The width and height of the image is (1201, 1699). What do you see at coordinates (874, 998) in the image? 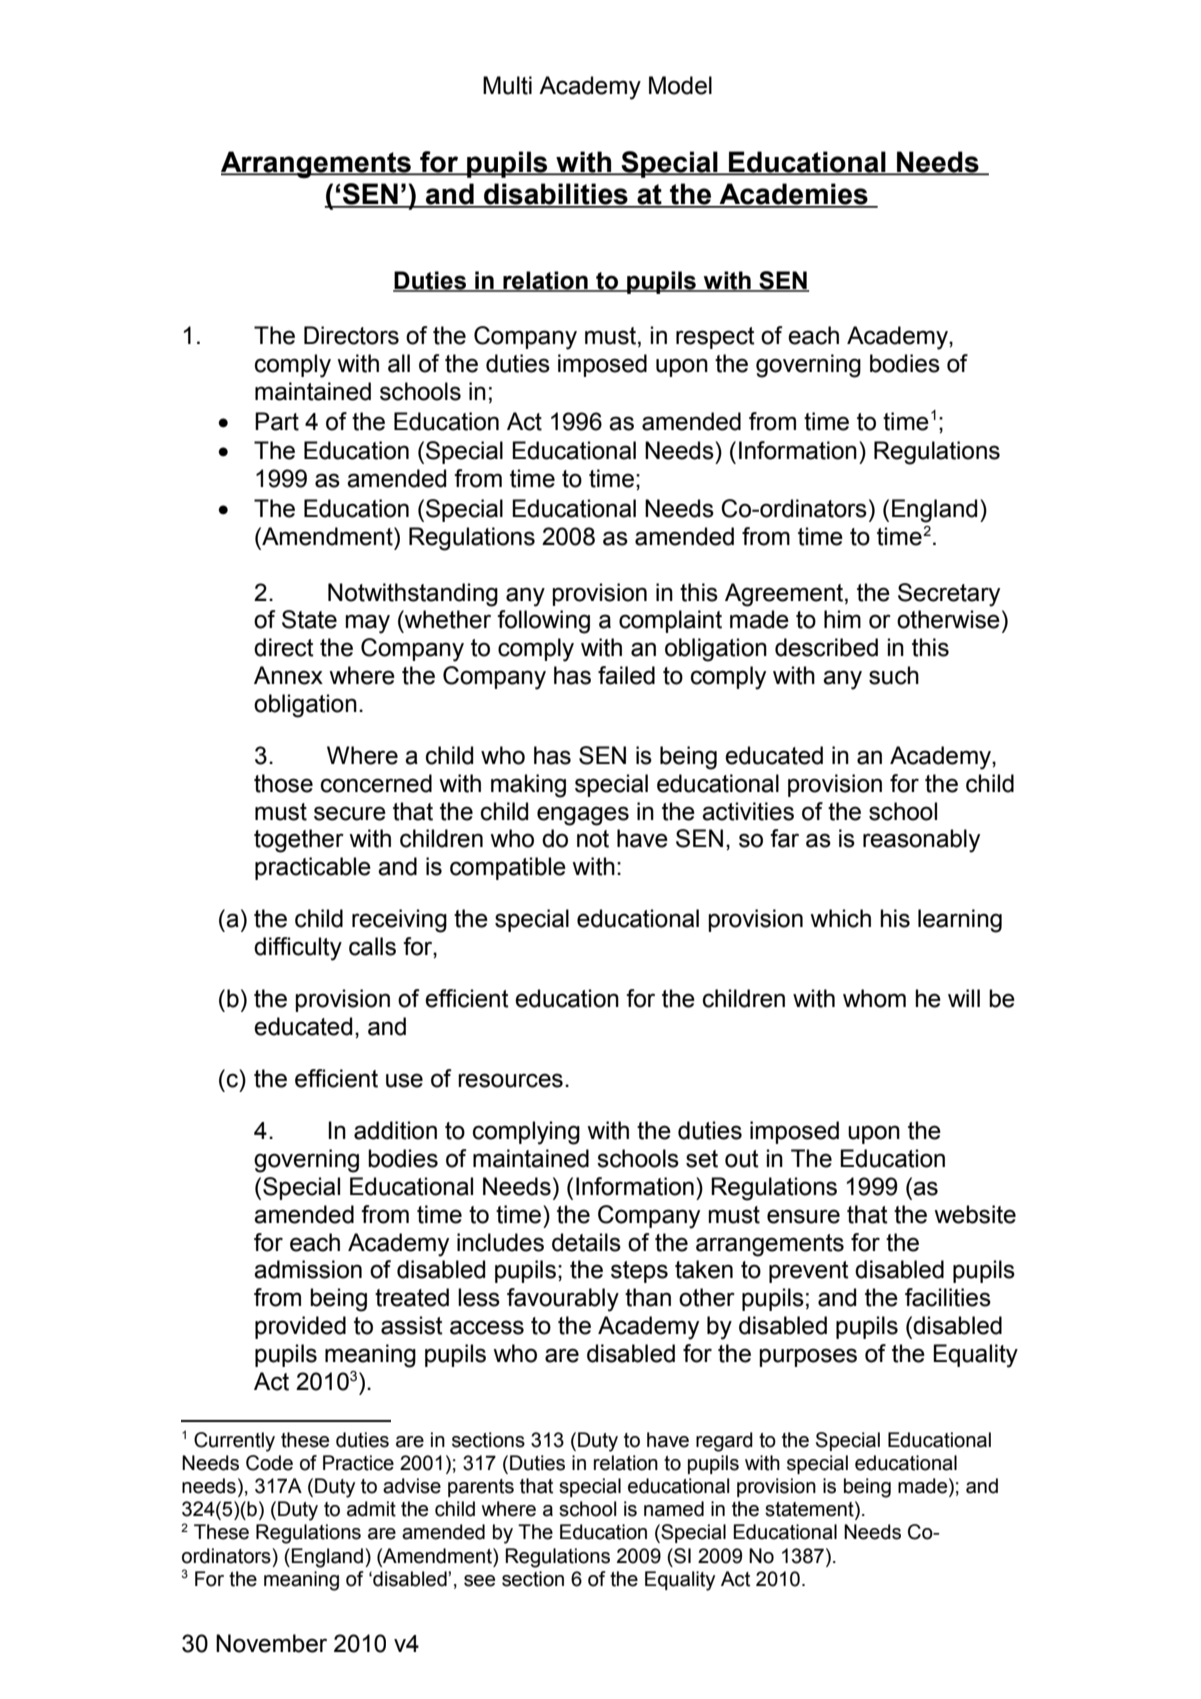
I see `whom` at bounding box center [874, 998].
